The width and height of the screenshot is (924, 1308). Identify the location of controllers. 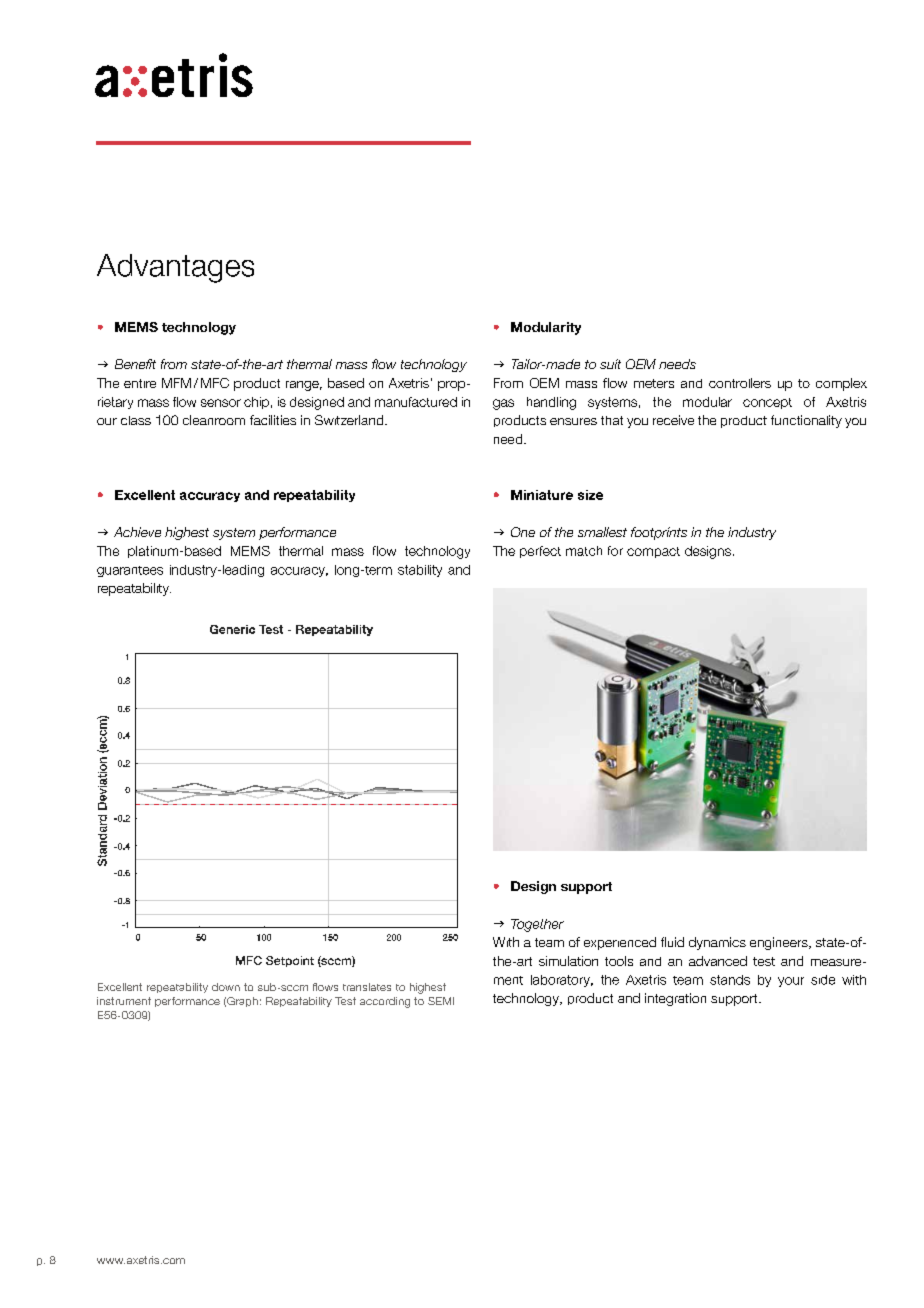
(740, 383).
